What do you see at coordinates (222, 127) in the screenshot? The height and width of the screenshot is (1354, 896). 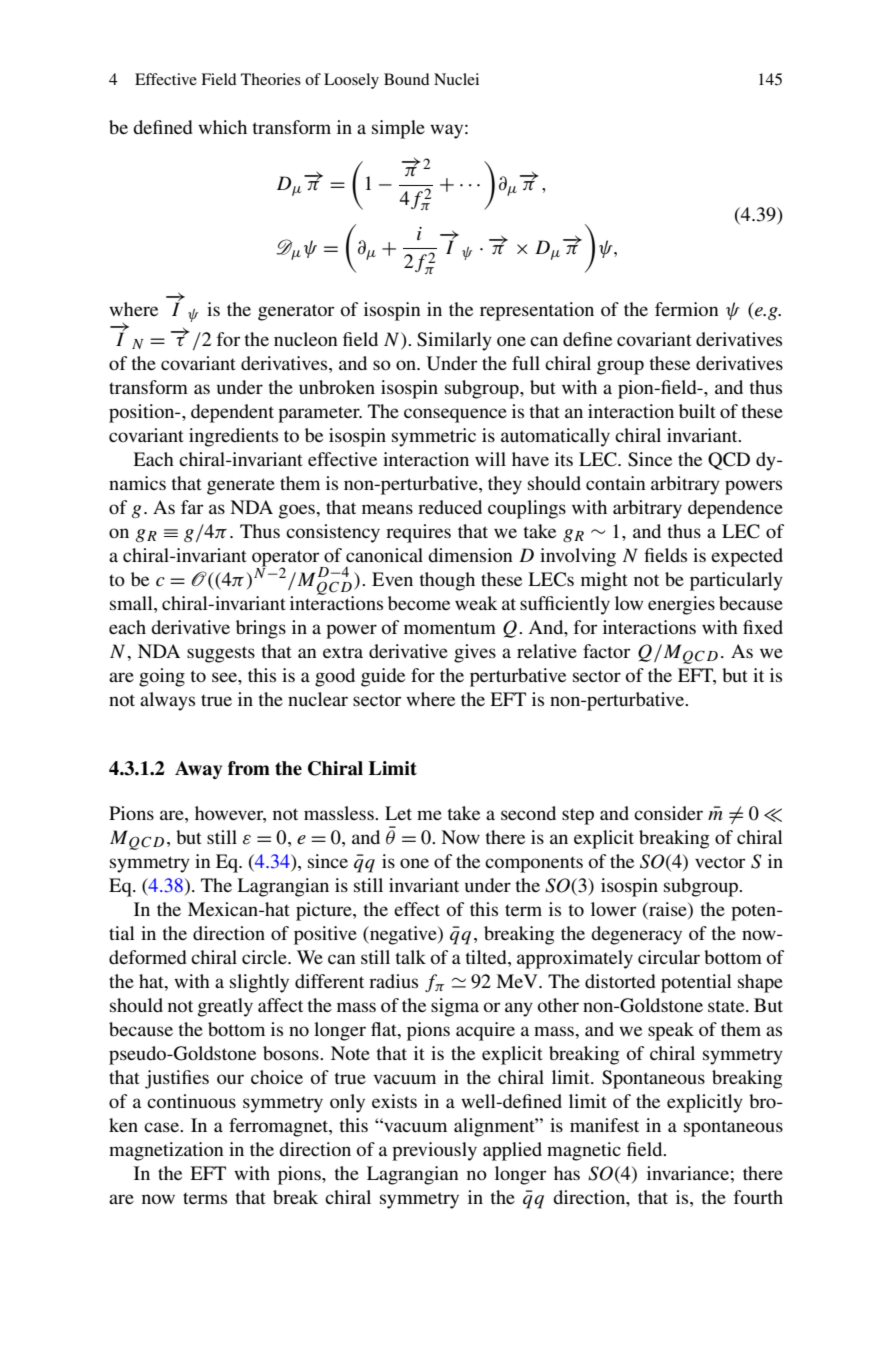 I see `which` at bounding box center [222, 127].
